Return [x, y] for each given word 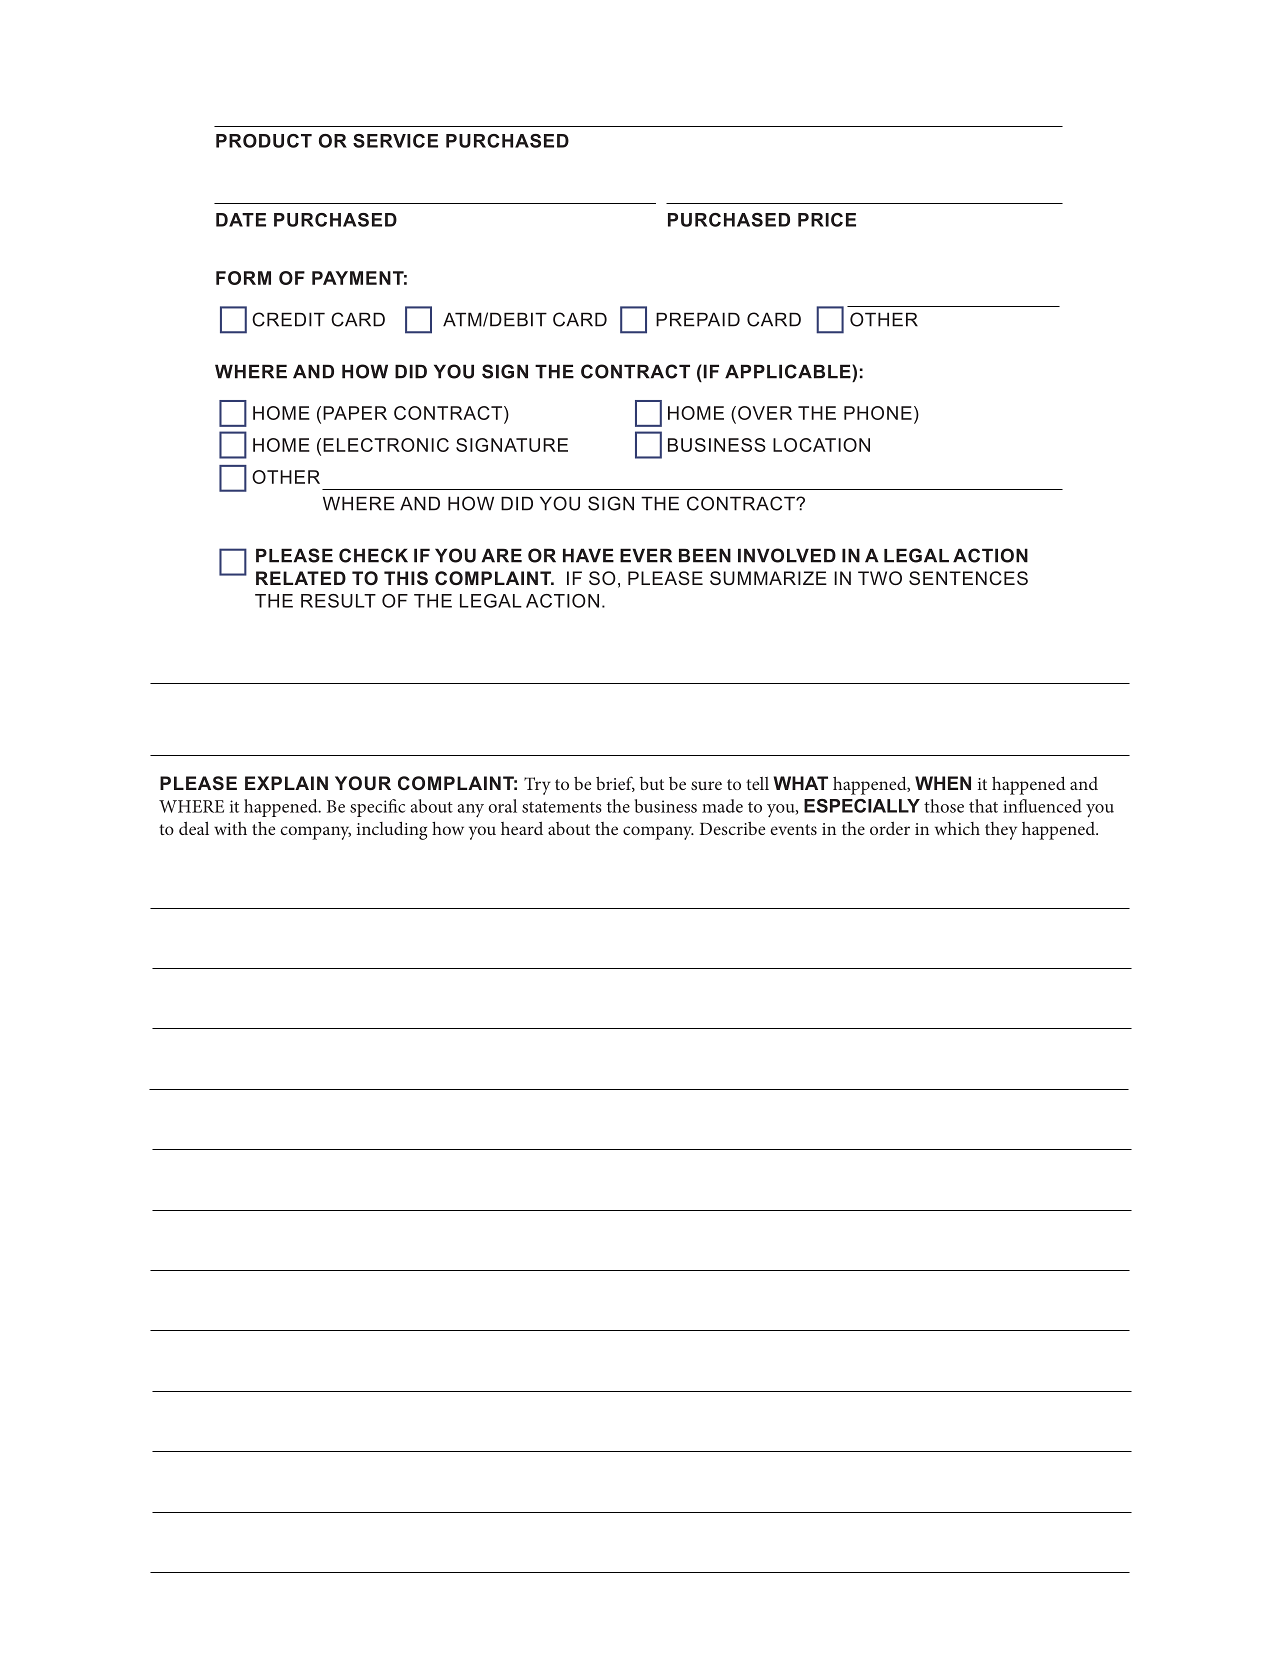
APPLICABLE [789, 371]
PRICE [827, 220]
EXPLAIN [286, 783]
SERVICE [395, 141]
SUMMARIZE [768, 578]
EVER [646, 555]
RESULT [338, 601]
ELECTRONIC [386, 445]
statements [562, 807]
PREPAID [698, 319]
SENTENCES [968, 578]
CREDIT [288, 319]
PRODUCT [264, 141]
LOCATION [821, 445]
